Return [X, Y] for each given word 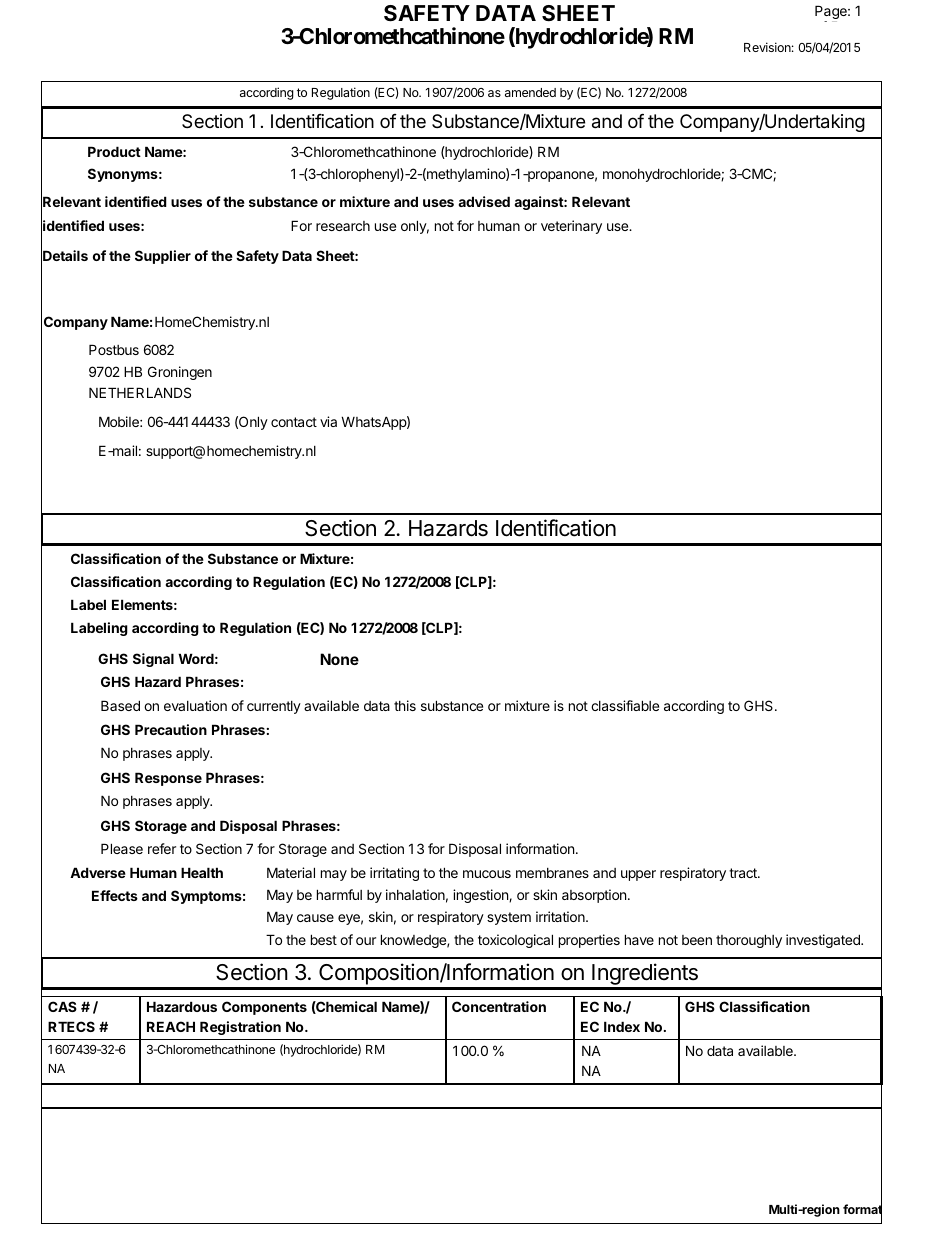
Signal [153, 660]
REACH [171, 1026]
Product [114, 151]
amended [530, 92]
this [405, 705]
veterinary [571, 227]
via [328, 421]
